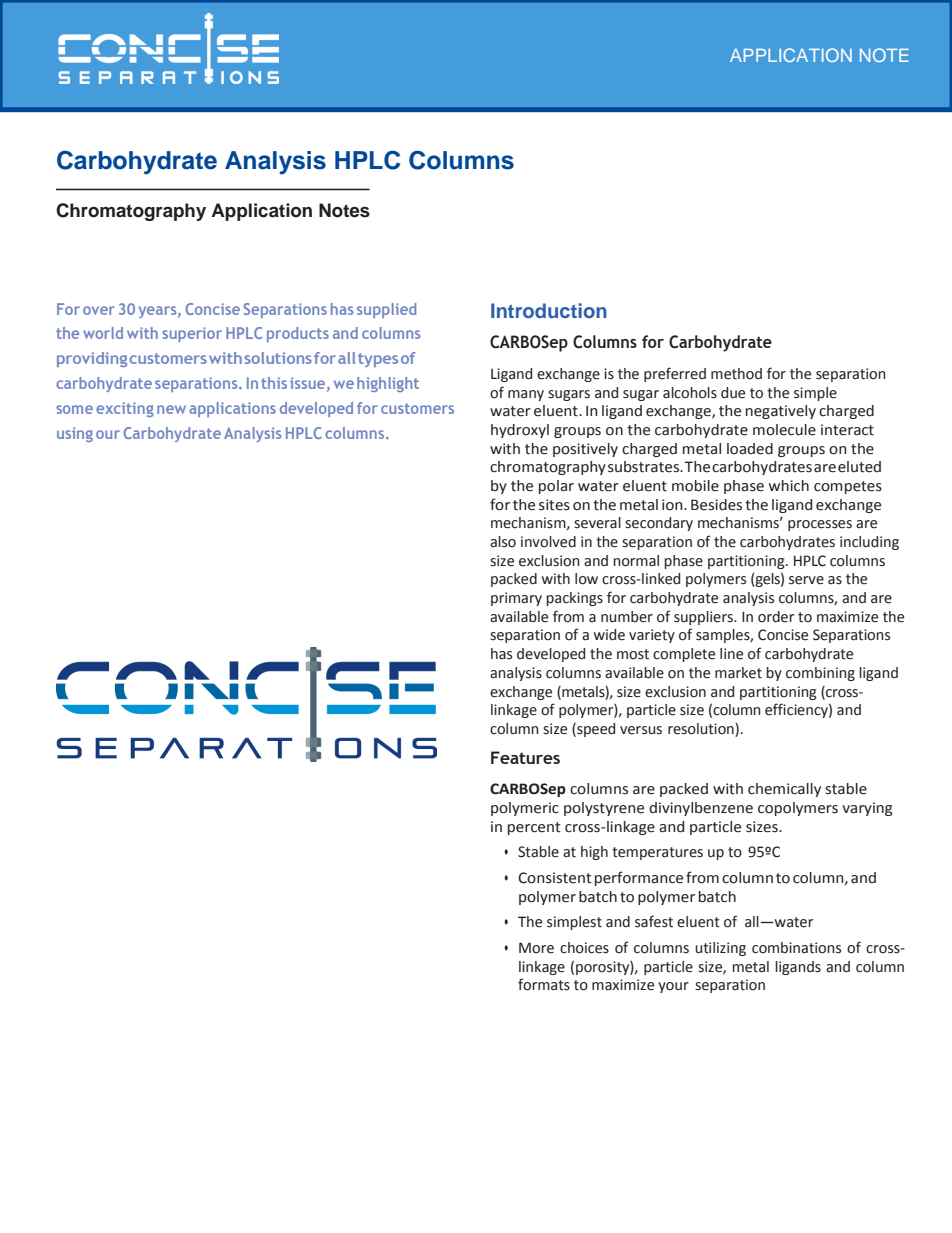  I want to click on More, so click(536, 948).
